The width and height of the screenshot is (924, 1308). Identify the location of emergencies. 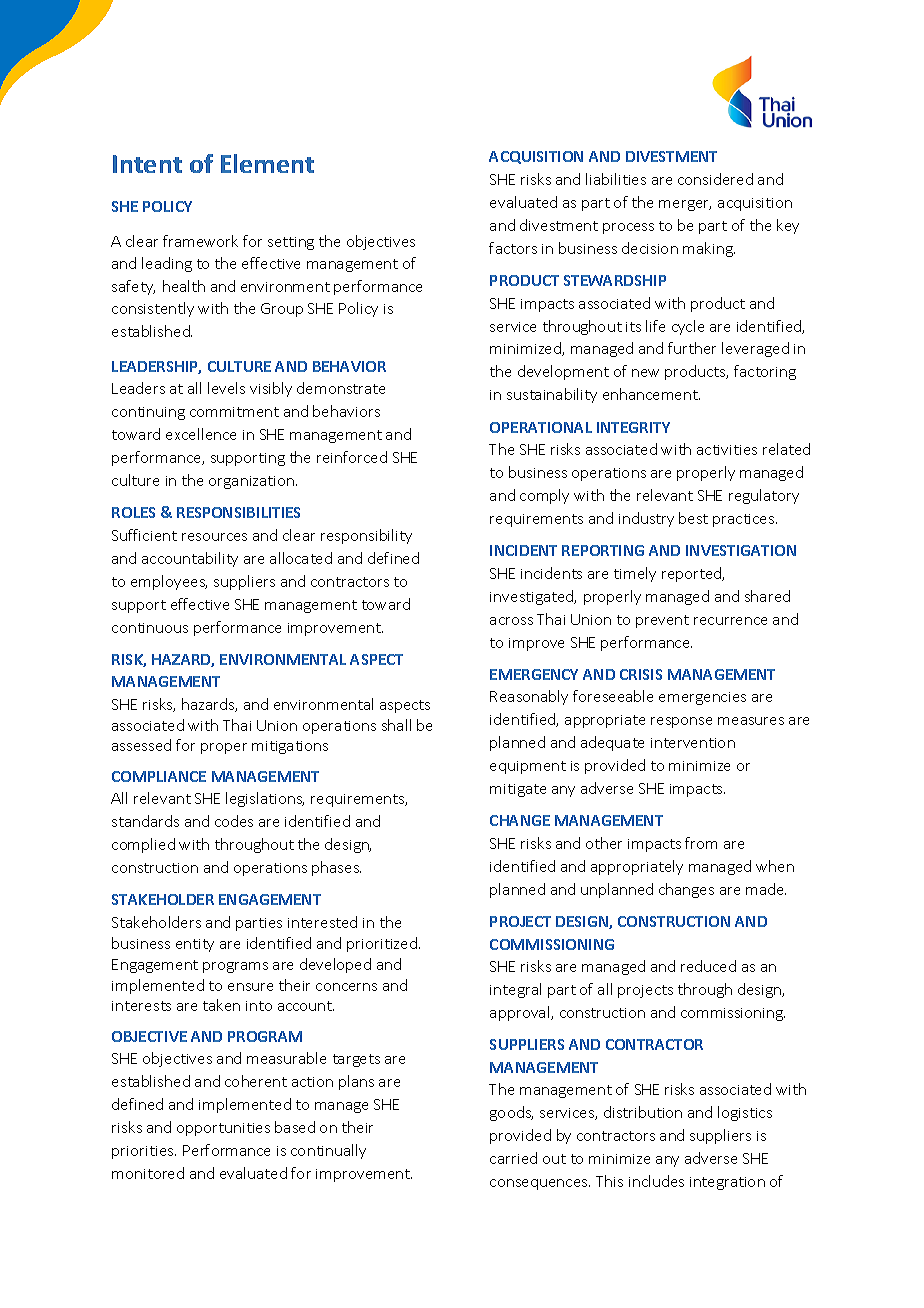
(702, 698).
